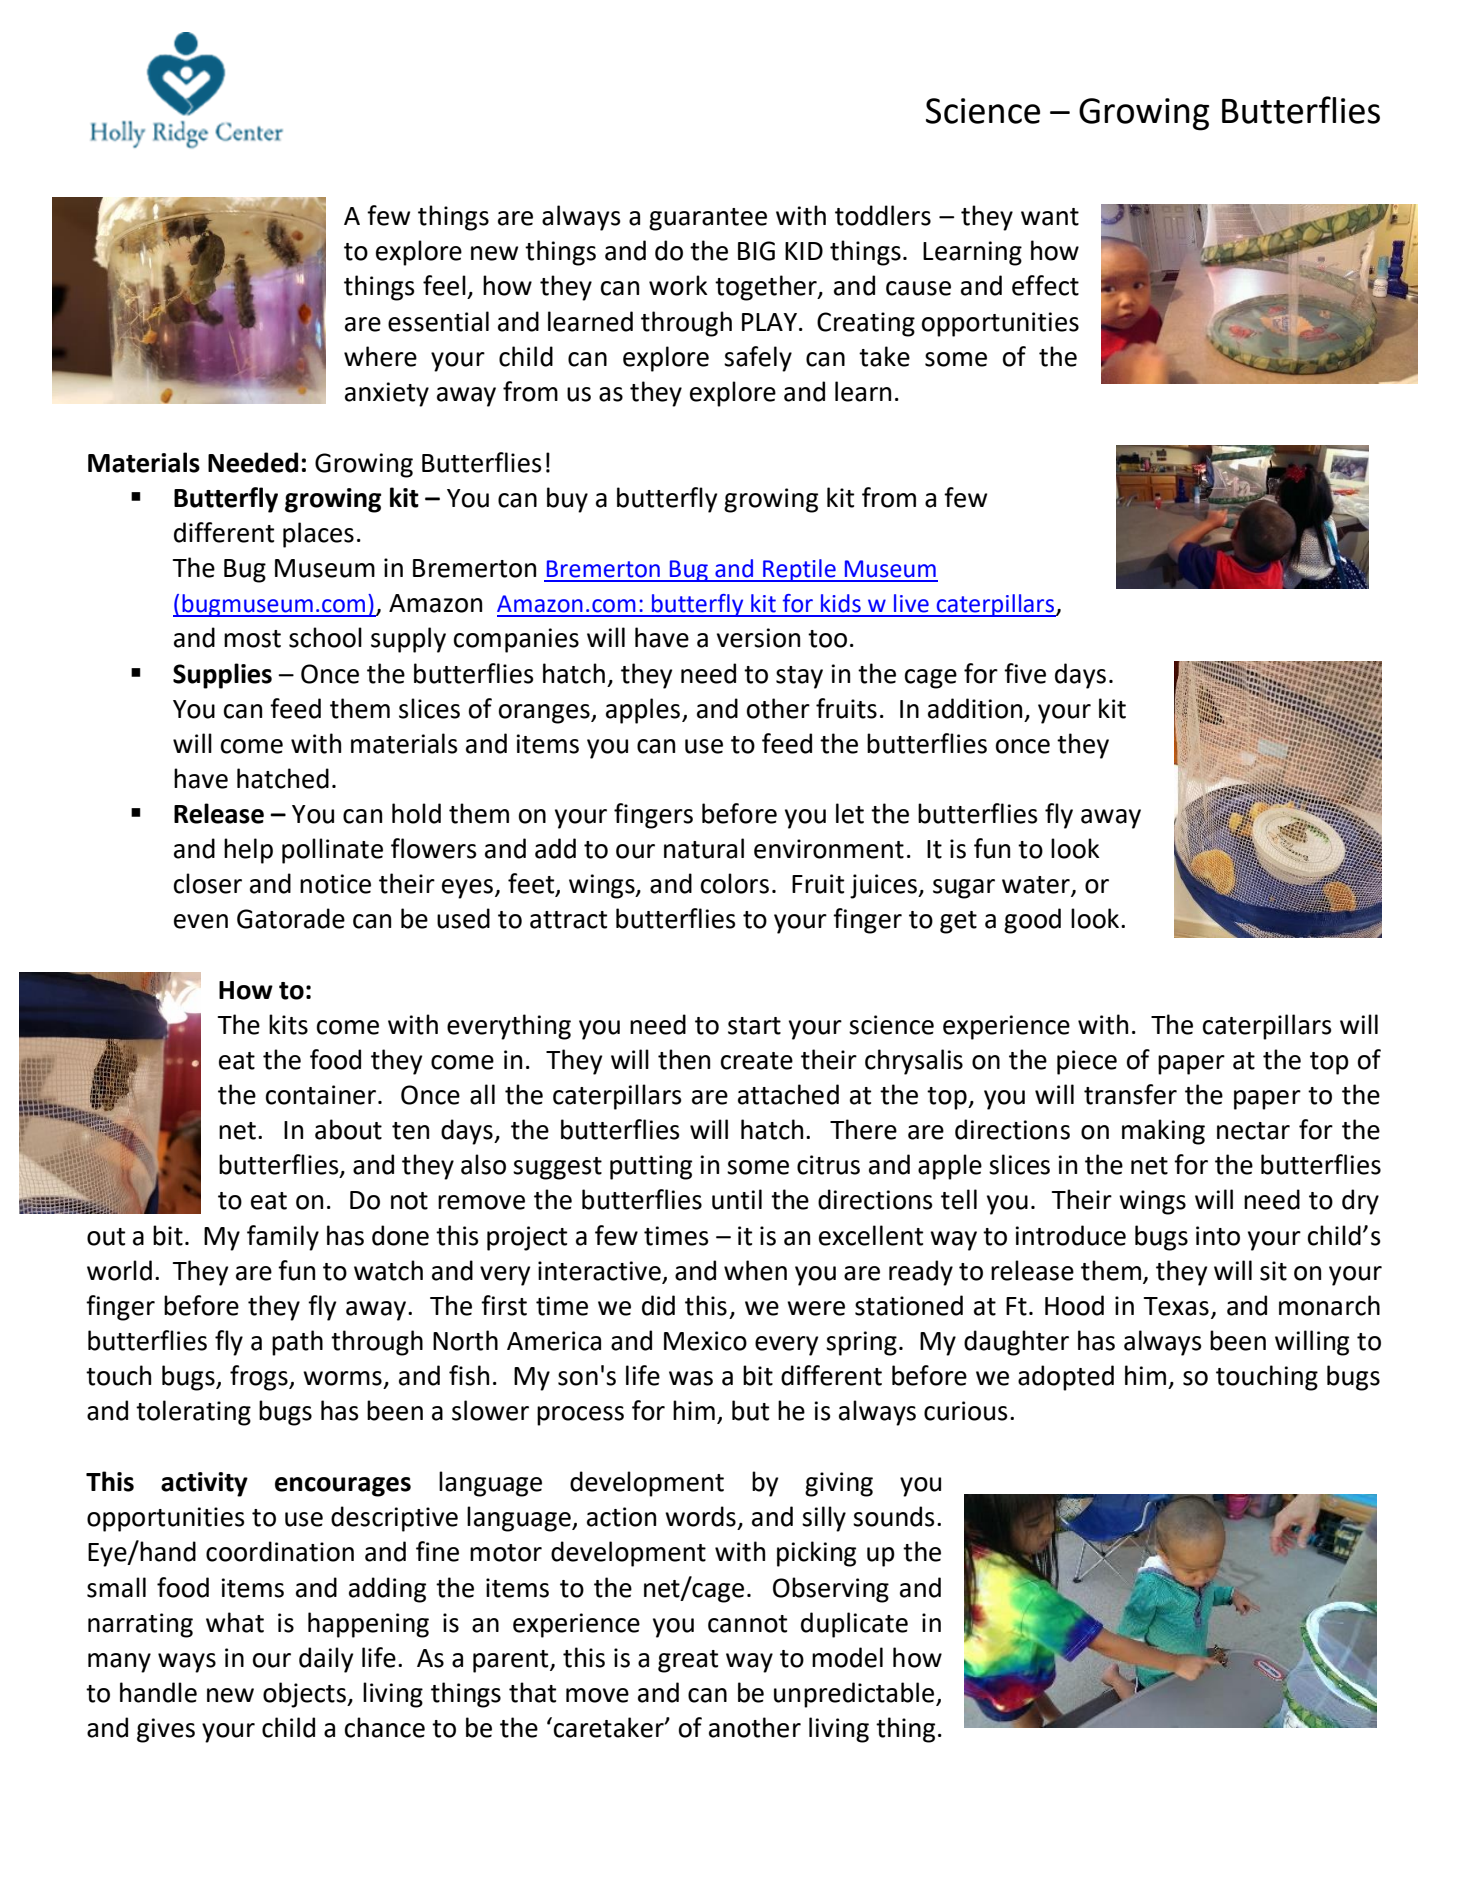  I want to click on great, so click(688, 1661).
